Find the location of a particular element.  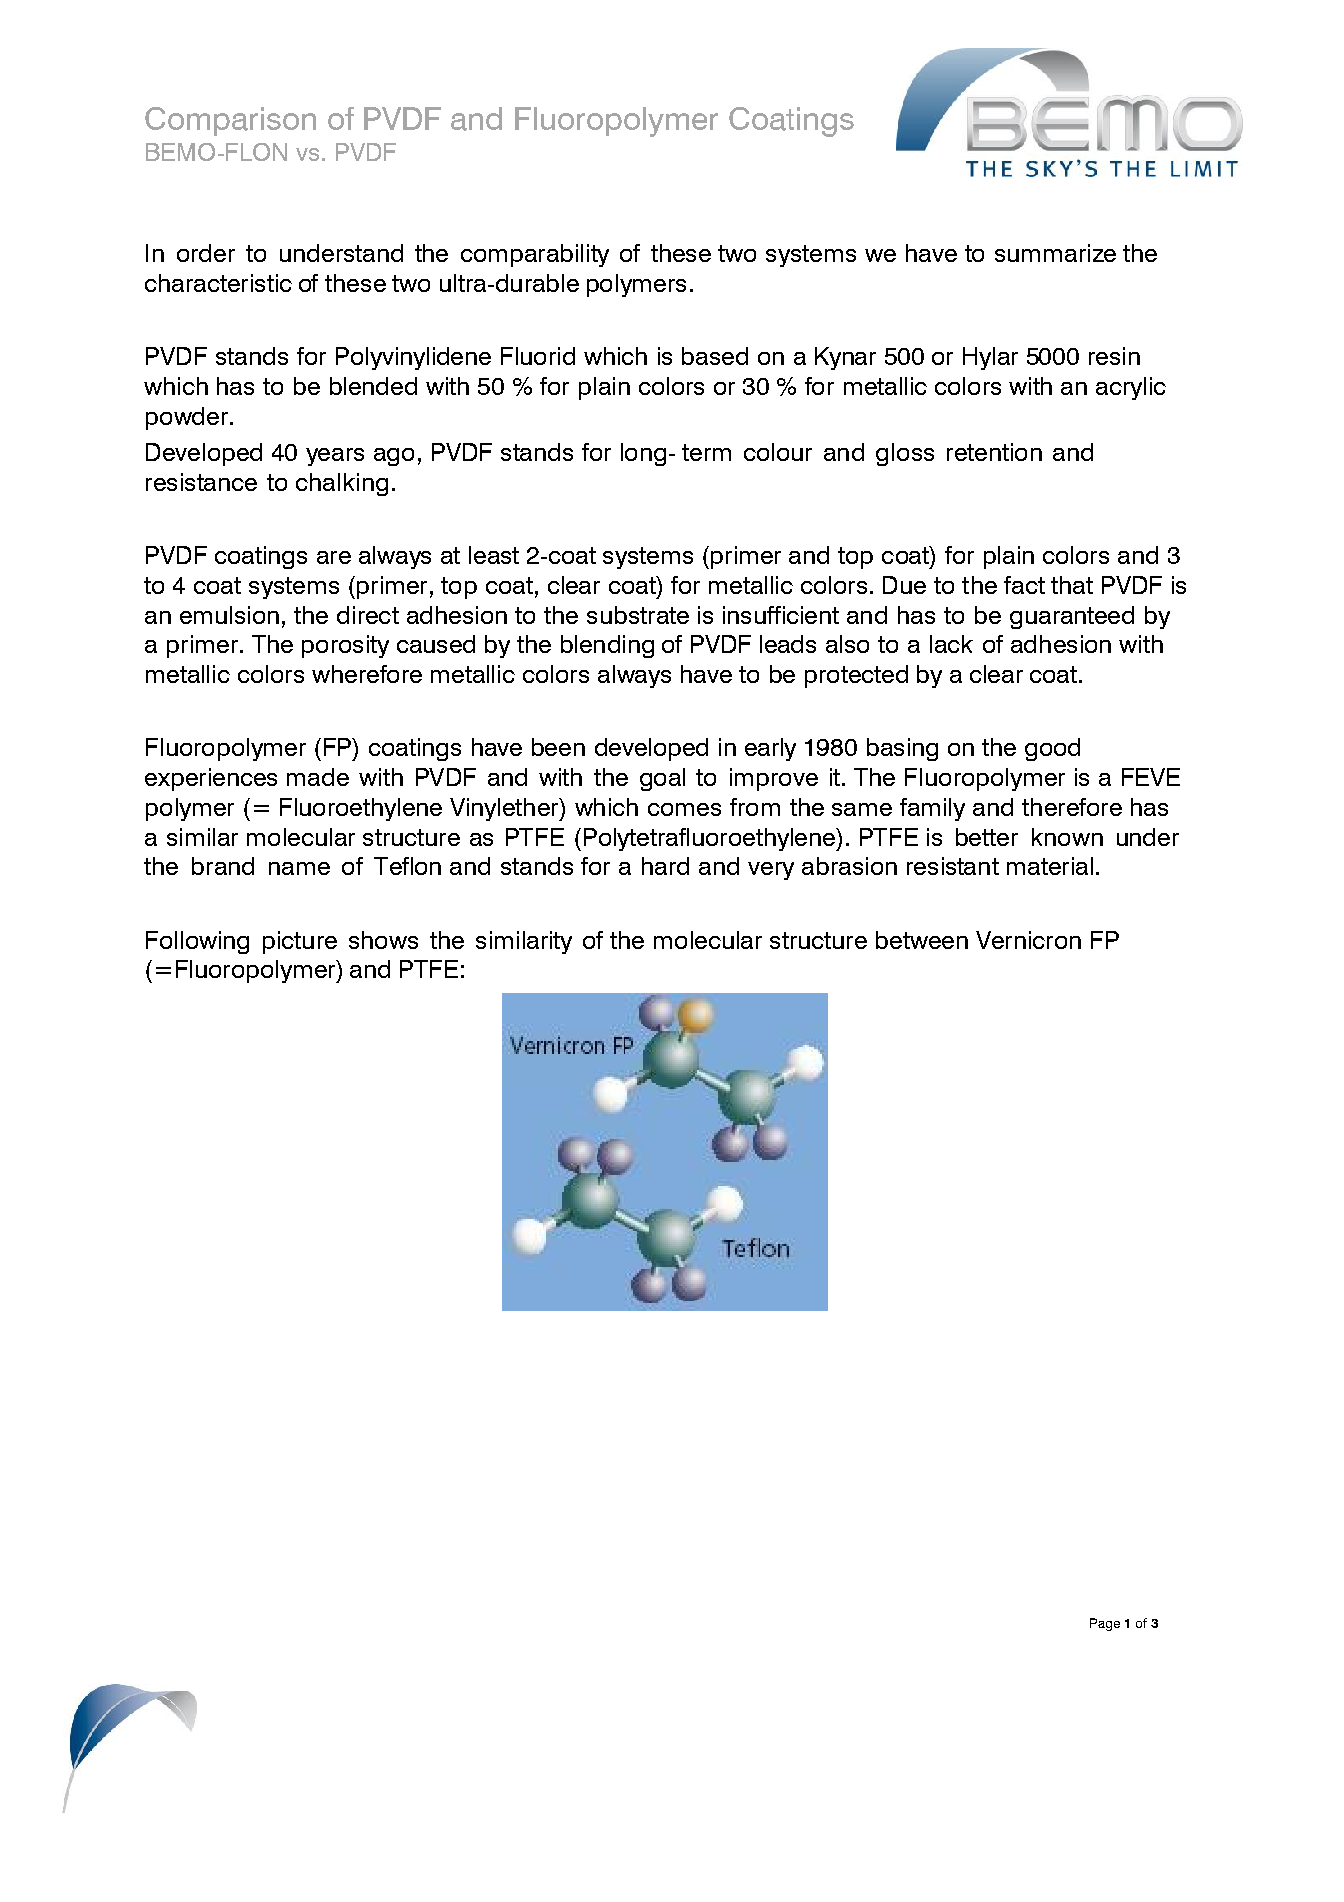

substrate is located at coordinates (638, 615).
